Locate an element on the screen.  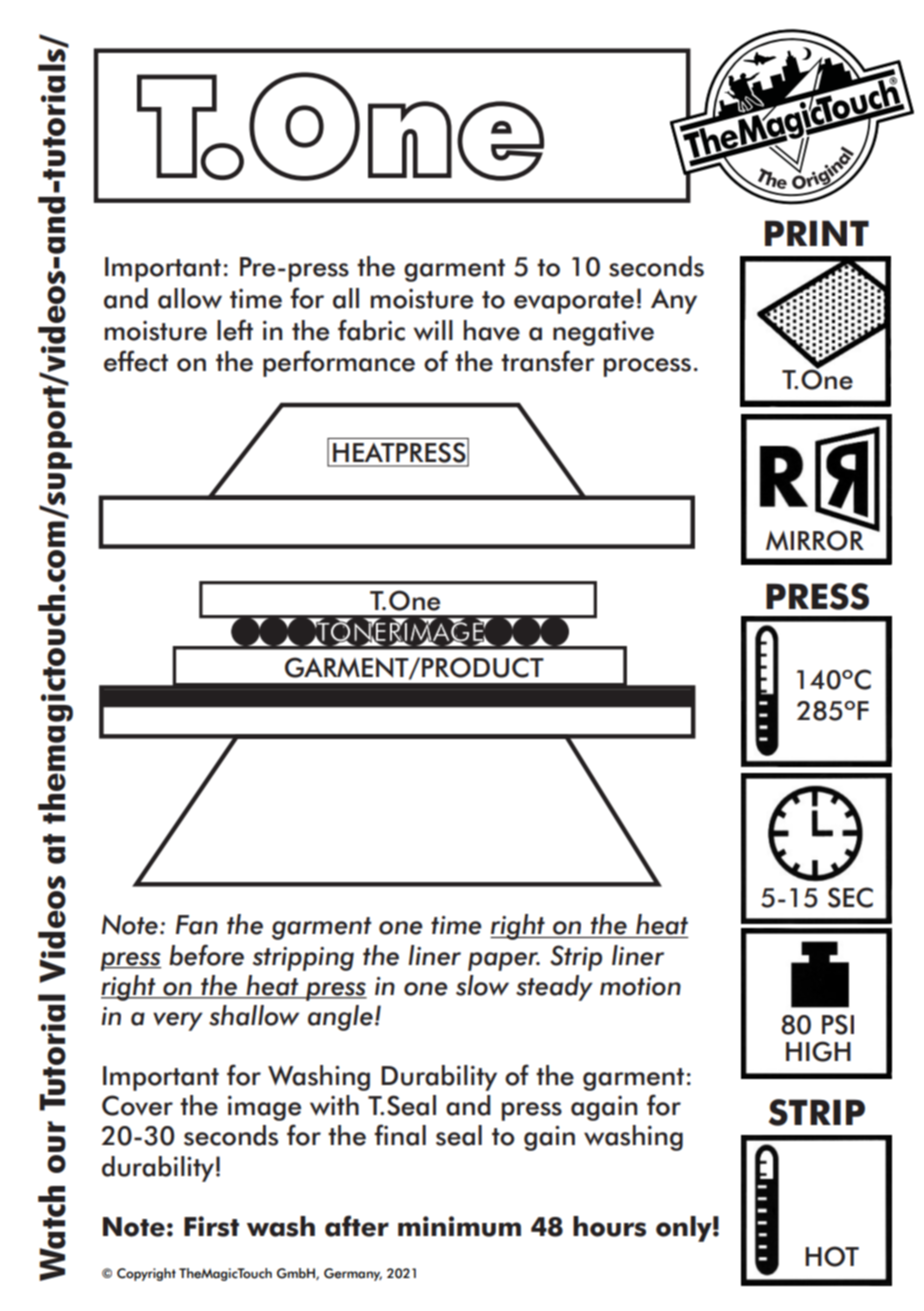
minimum is located at coordinates (459, 1226).
